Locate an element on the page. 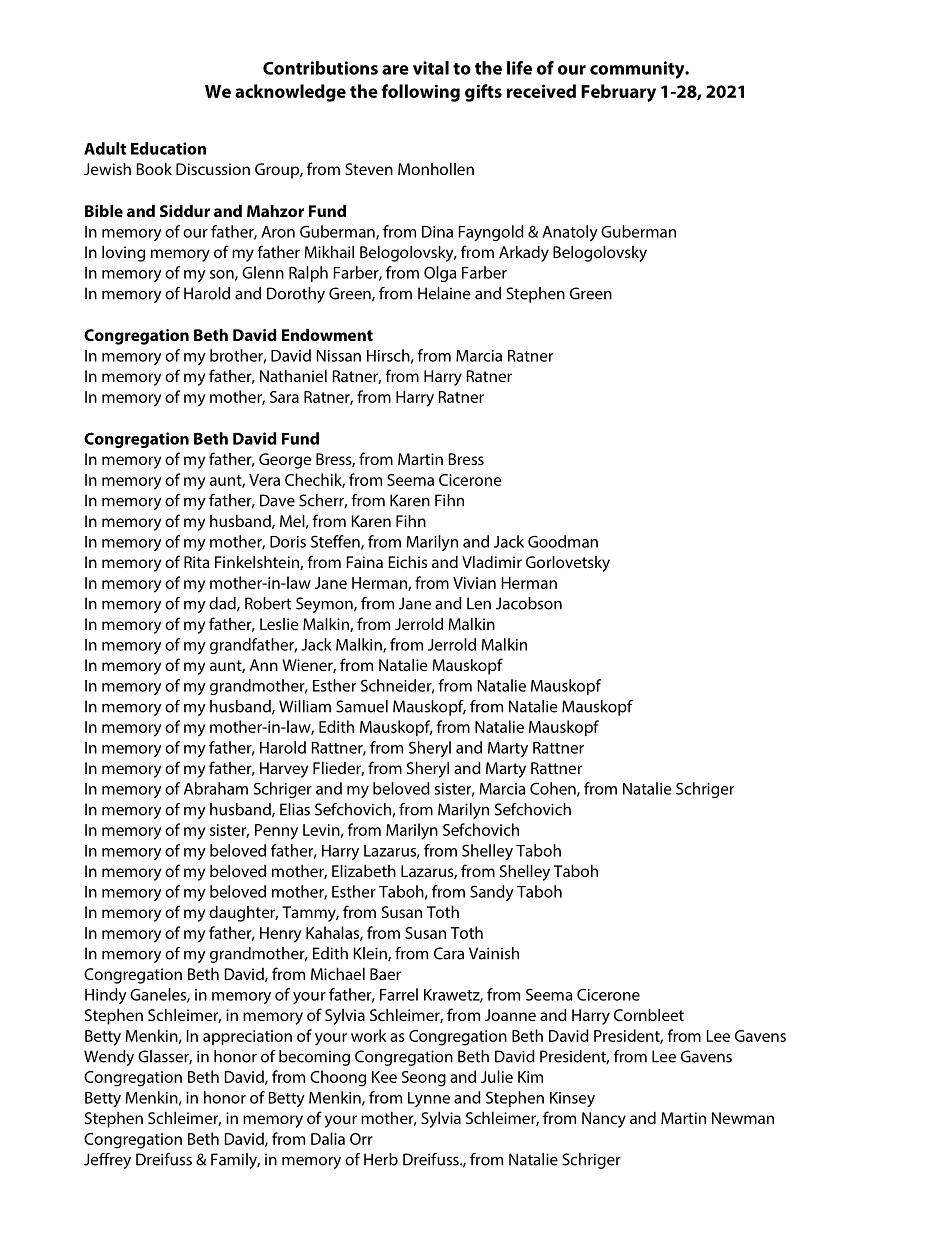 The image size is (952, 1233). Vivian is located at coordinates (474, 583).
